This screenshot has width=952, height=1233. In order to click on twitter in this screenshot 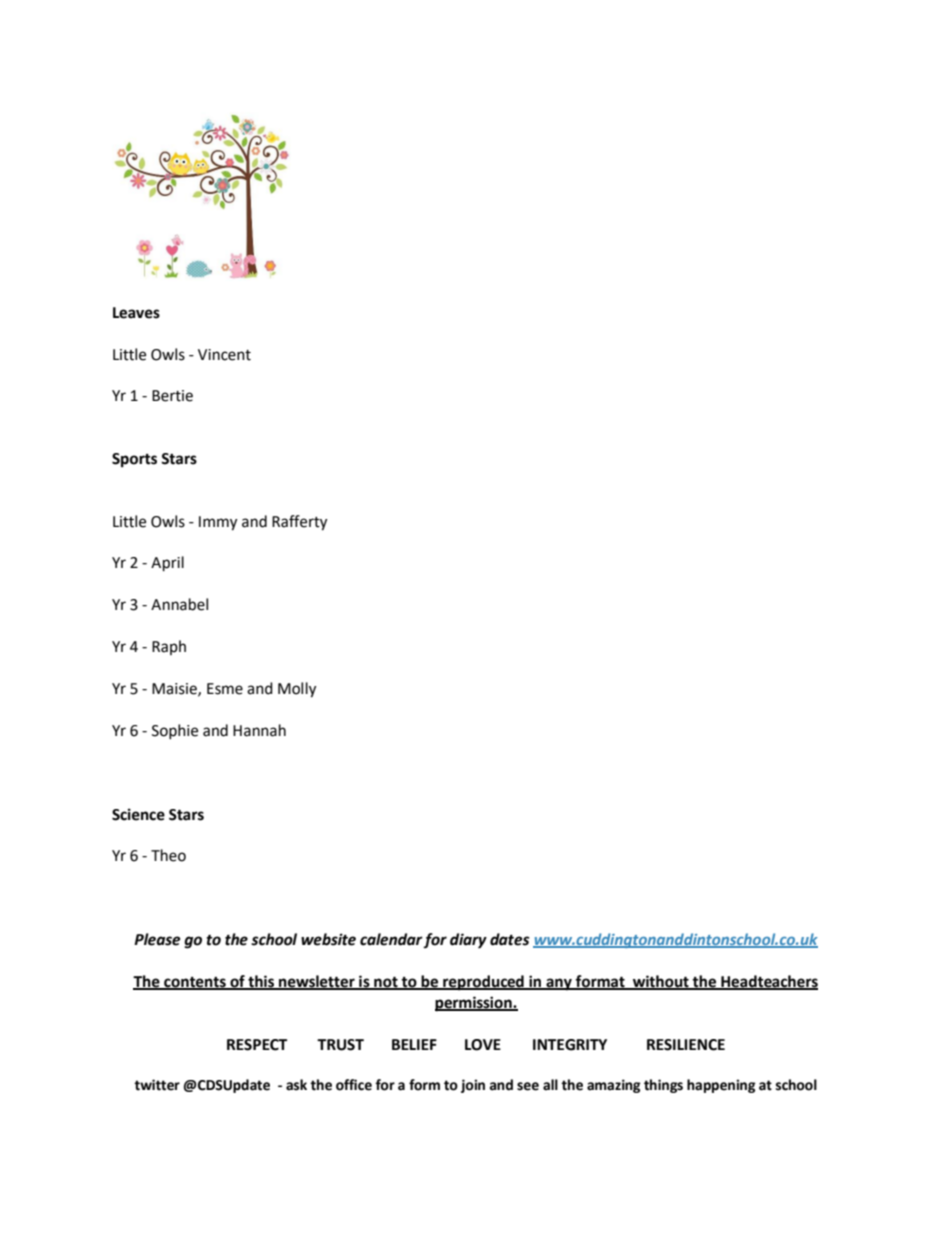, I will do `click(157, 1085)`.
